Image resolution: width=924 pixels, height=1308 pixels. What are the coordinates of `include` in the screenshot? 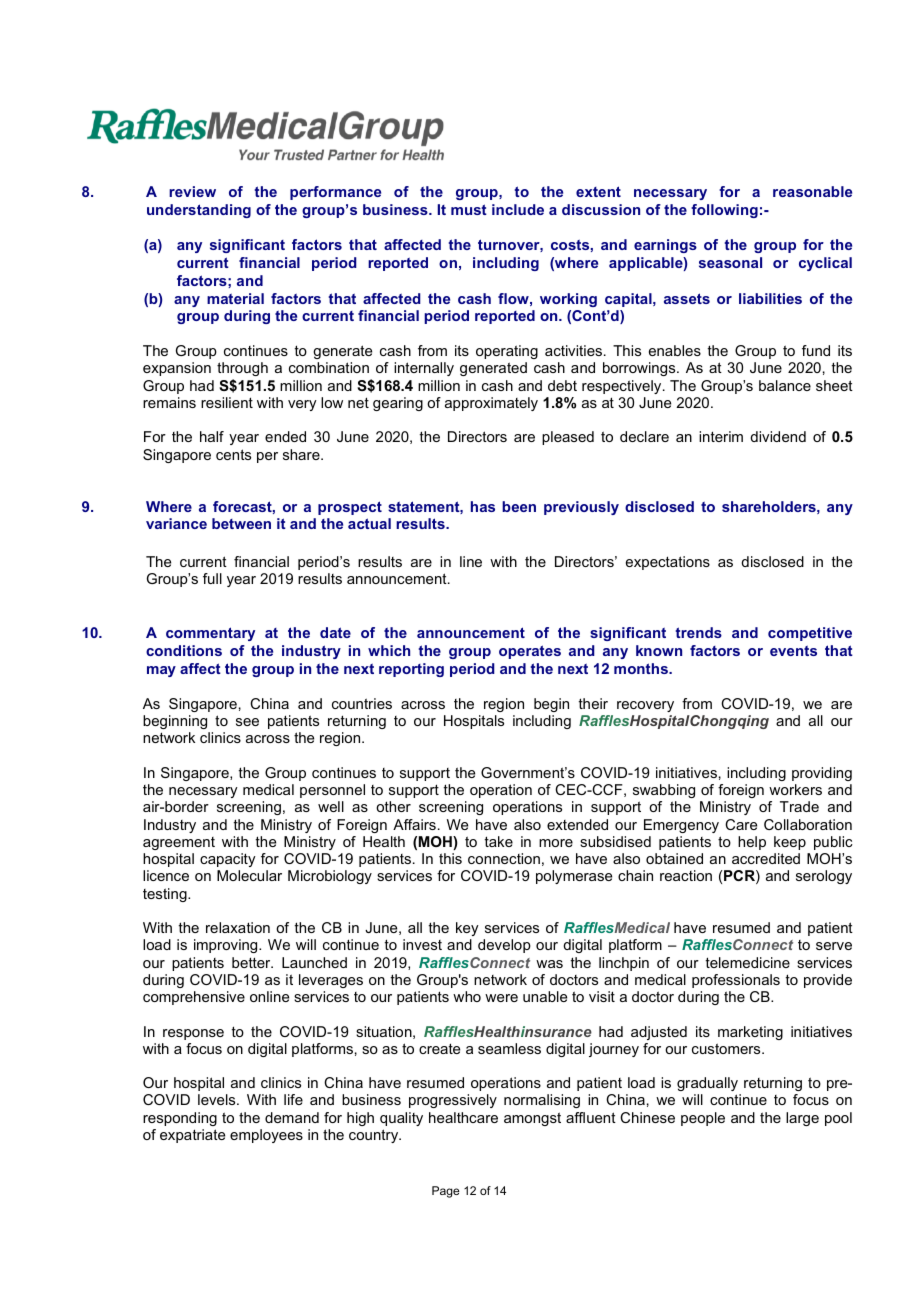 It's located at (518, 209).
